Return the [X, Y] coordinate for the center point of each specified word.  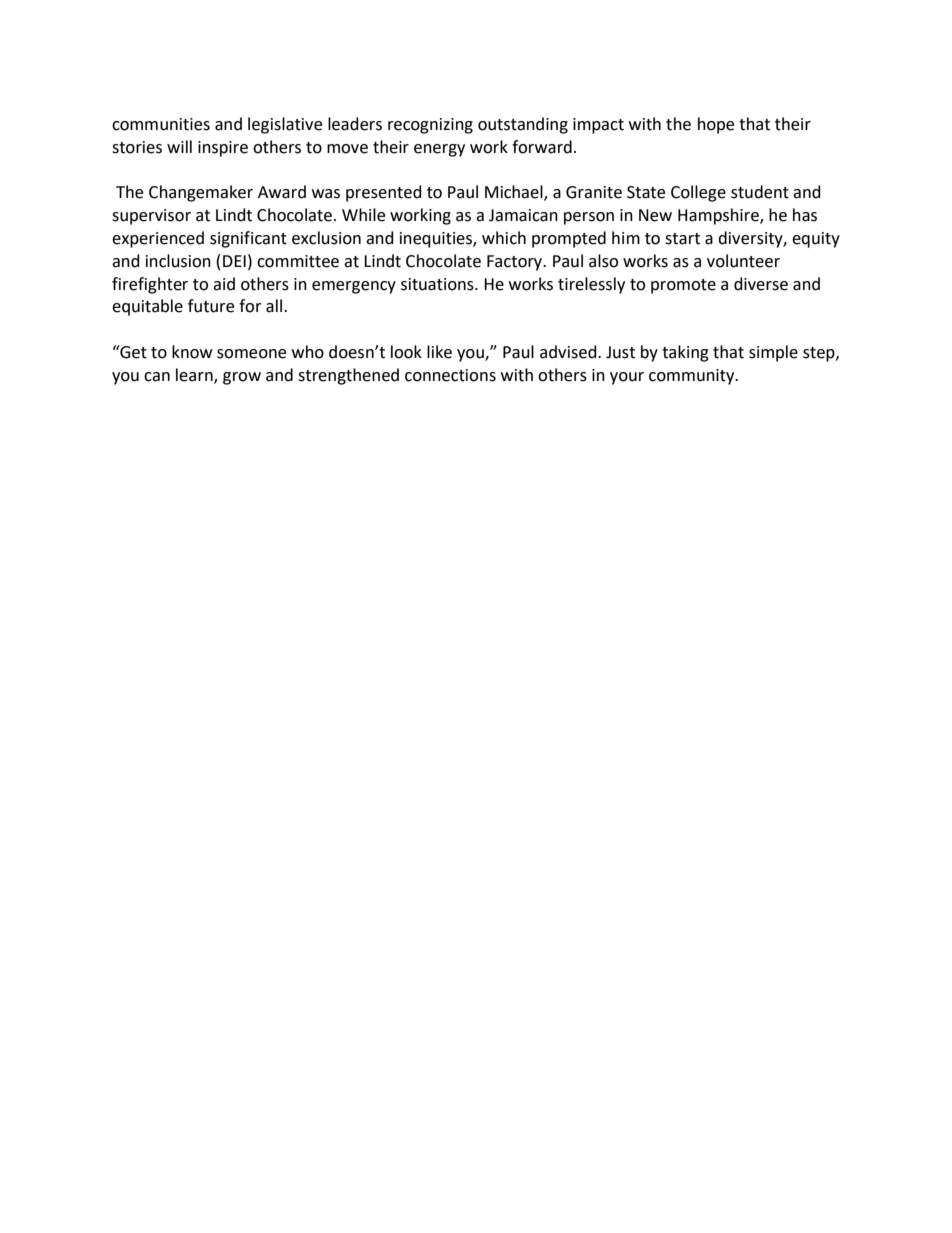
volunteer [743, 261]
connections [450, 375]
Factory [516, 263]
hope [716, 125]
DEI [234, 261]
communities [161, 124]
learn [195, 375]
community [693, 377]
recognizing [430, 126]
